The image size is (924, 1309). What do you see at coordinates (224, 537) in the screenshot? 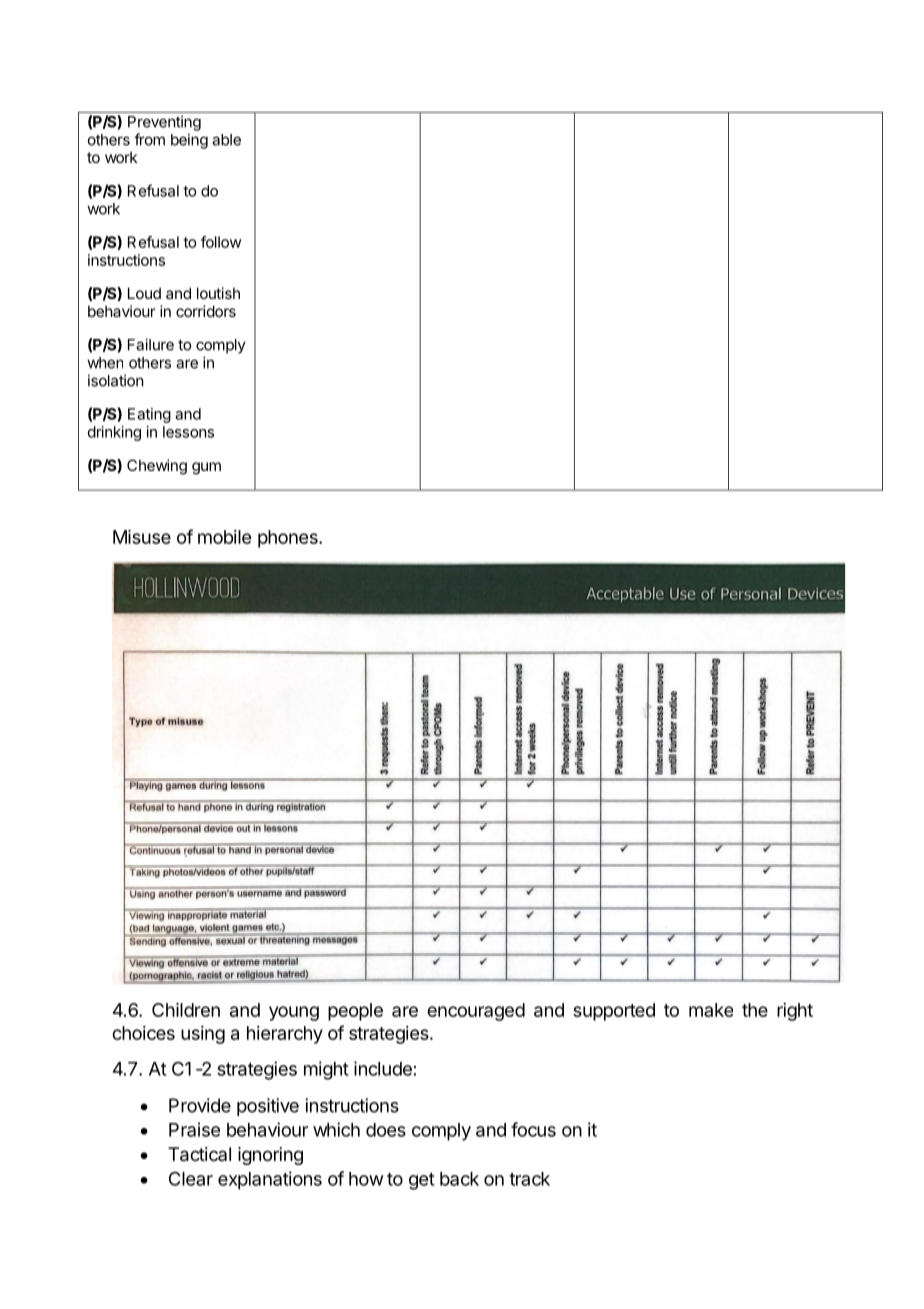
I see `mobile` at bounding box center [224, 537].
